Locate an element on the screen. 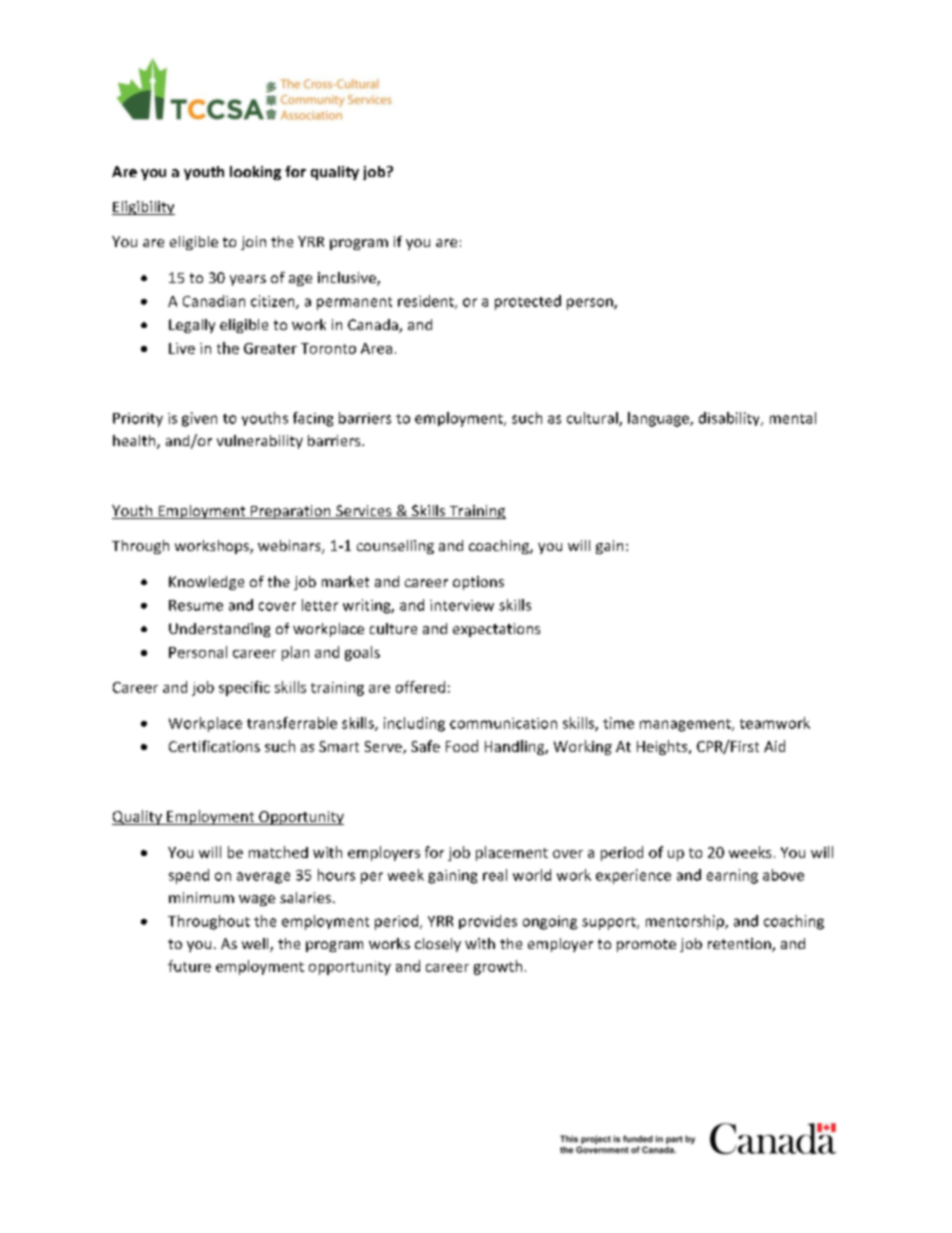  Preparation is located at coordinates (290, 512).
